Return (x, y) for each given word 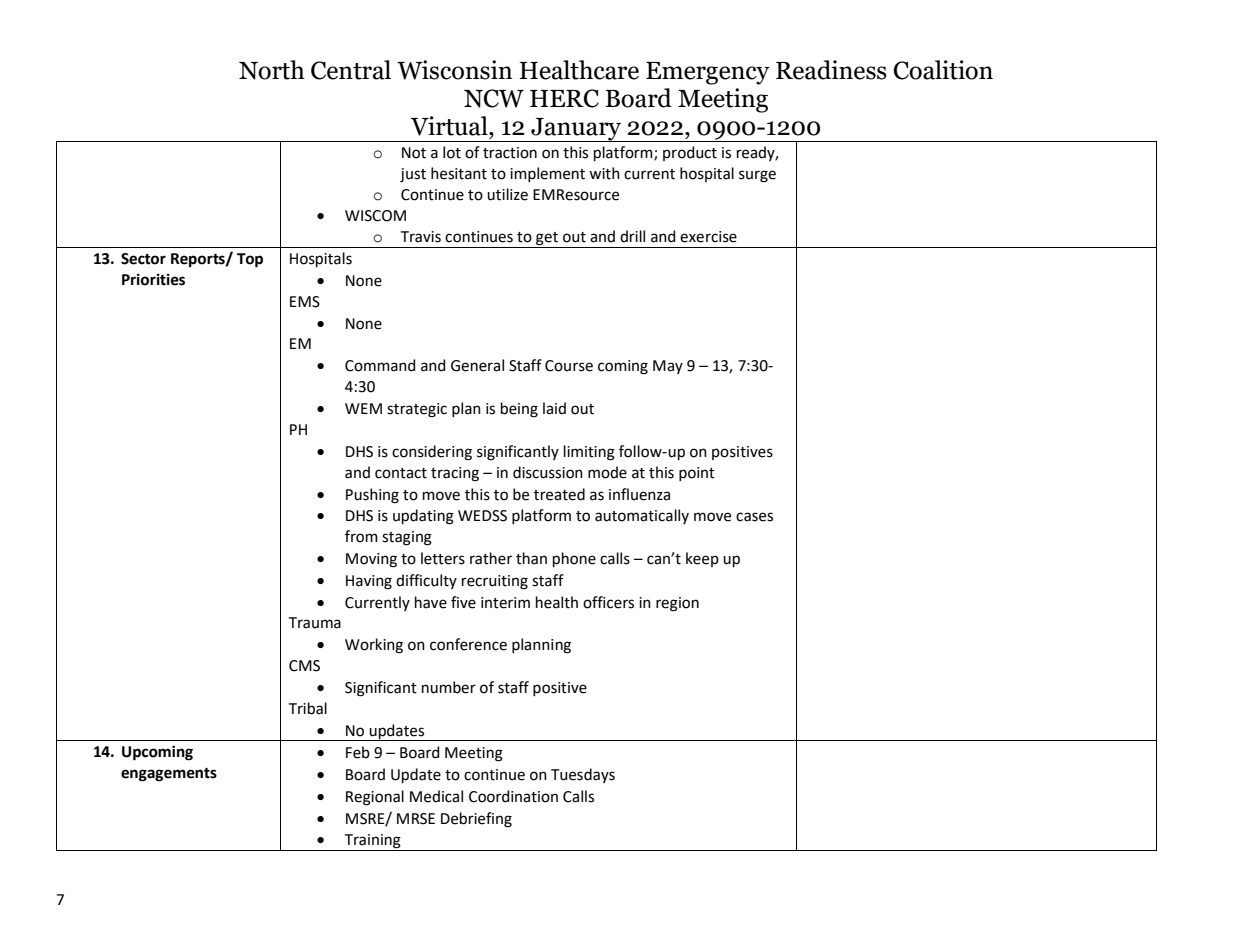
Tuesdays (583, 775)
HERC (564, 98)
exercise (708, 237)
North (272, 70)
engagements (169, 775)
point (697, 474)
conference (468, 644)
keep (702, 559)
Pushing (372, 496)
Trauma (315, 623)
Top (250, 260)
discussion (548, 472)
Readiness (831, 70)
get (547, 240)
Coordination (513, 796)
